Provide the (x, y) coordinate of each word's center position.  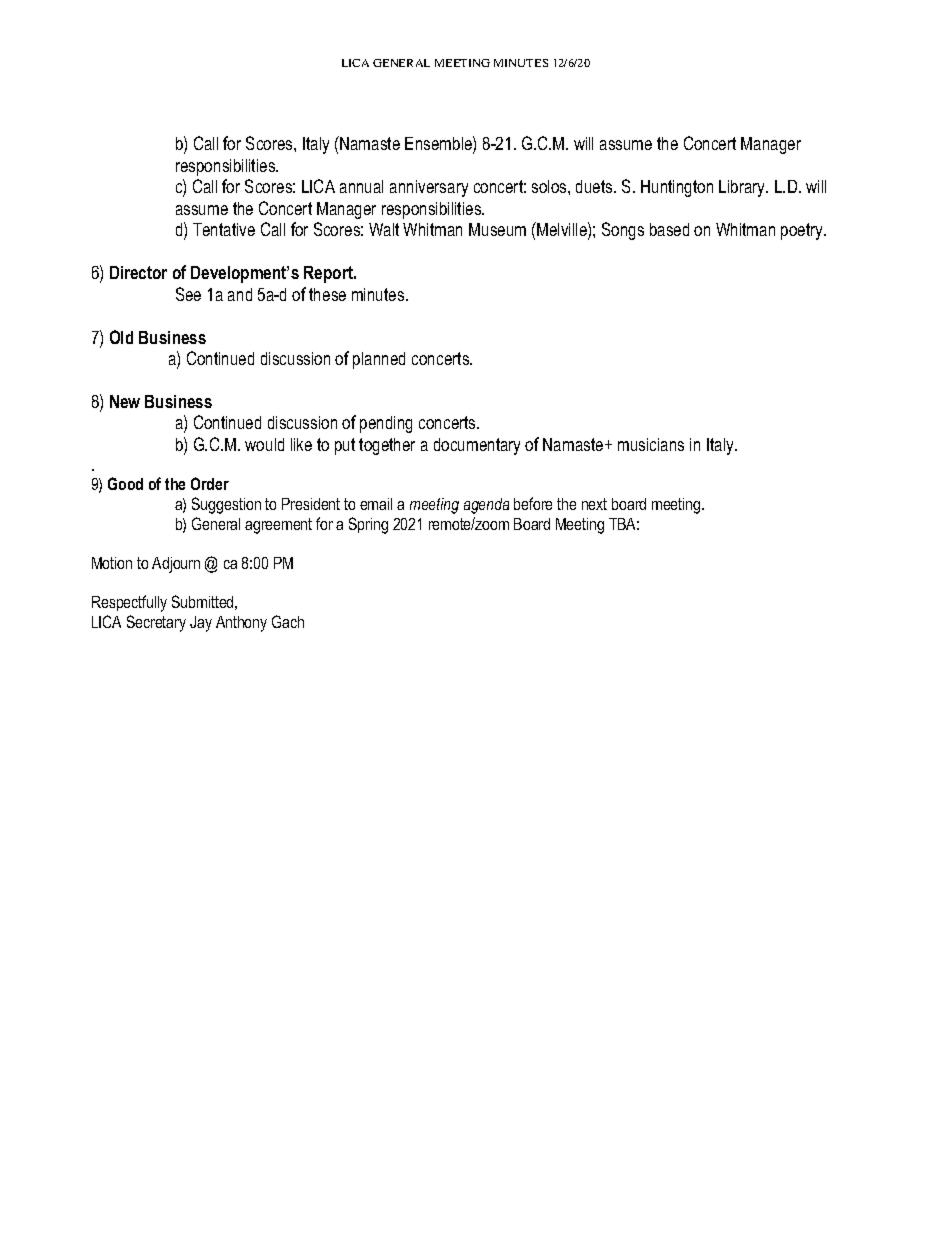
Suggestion (226, 505)
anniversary (429, 188)
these (327, 294)
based (669, 229)
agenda (486, 506)
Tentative (224, 229)
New (125, 401)
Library (743, 188)
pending (386, 424)
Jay (201, 624)
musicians (651, 444)
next (594, 504)
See (188, 294)
